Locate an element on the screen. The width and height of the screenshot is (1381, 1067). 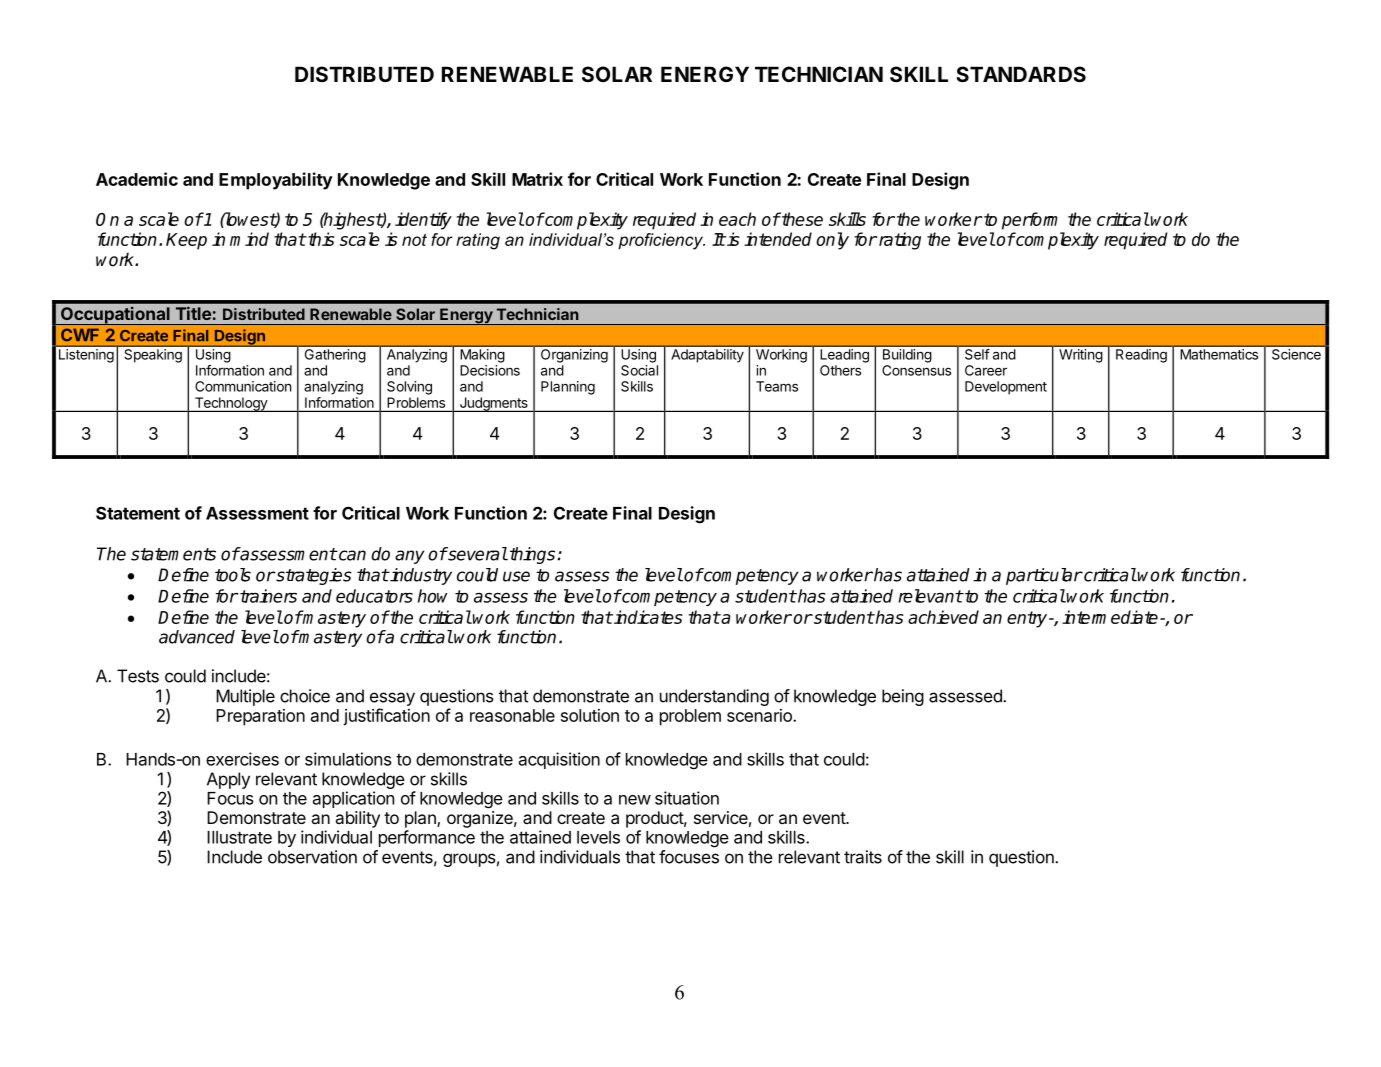
Illustrate is located at coordinates (239, 837).
